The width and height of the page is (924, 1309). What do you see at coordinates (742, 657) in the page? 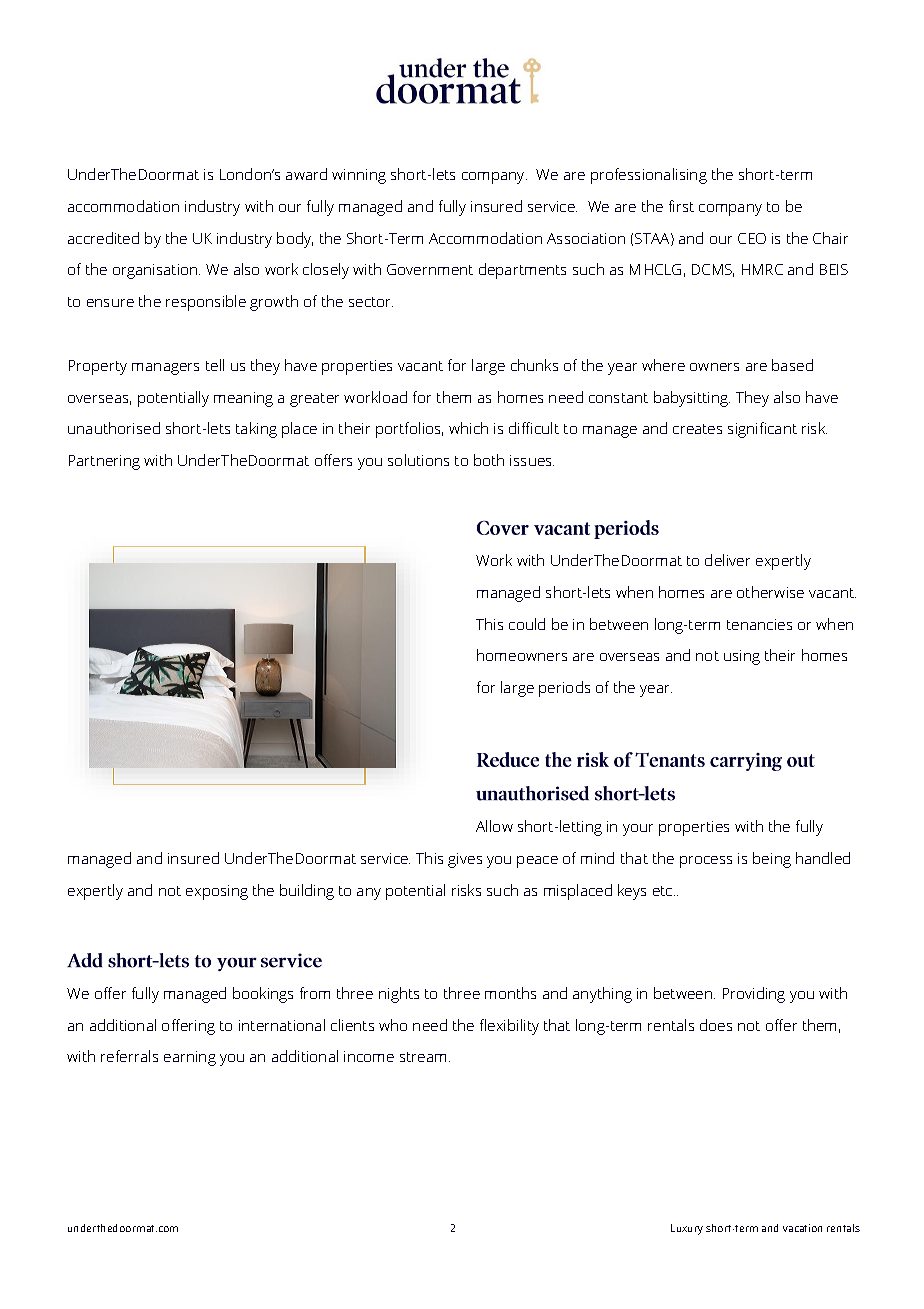
I see `using` at bounding box center [742, 657].
